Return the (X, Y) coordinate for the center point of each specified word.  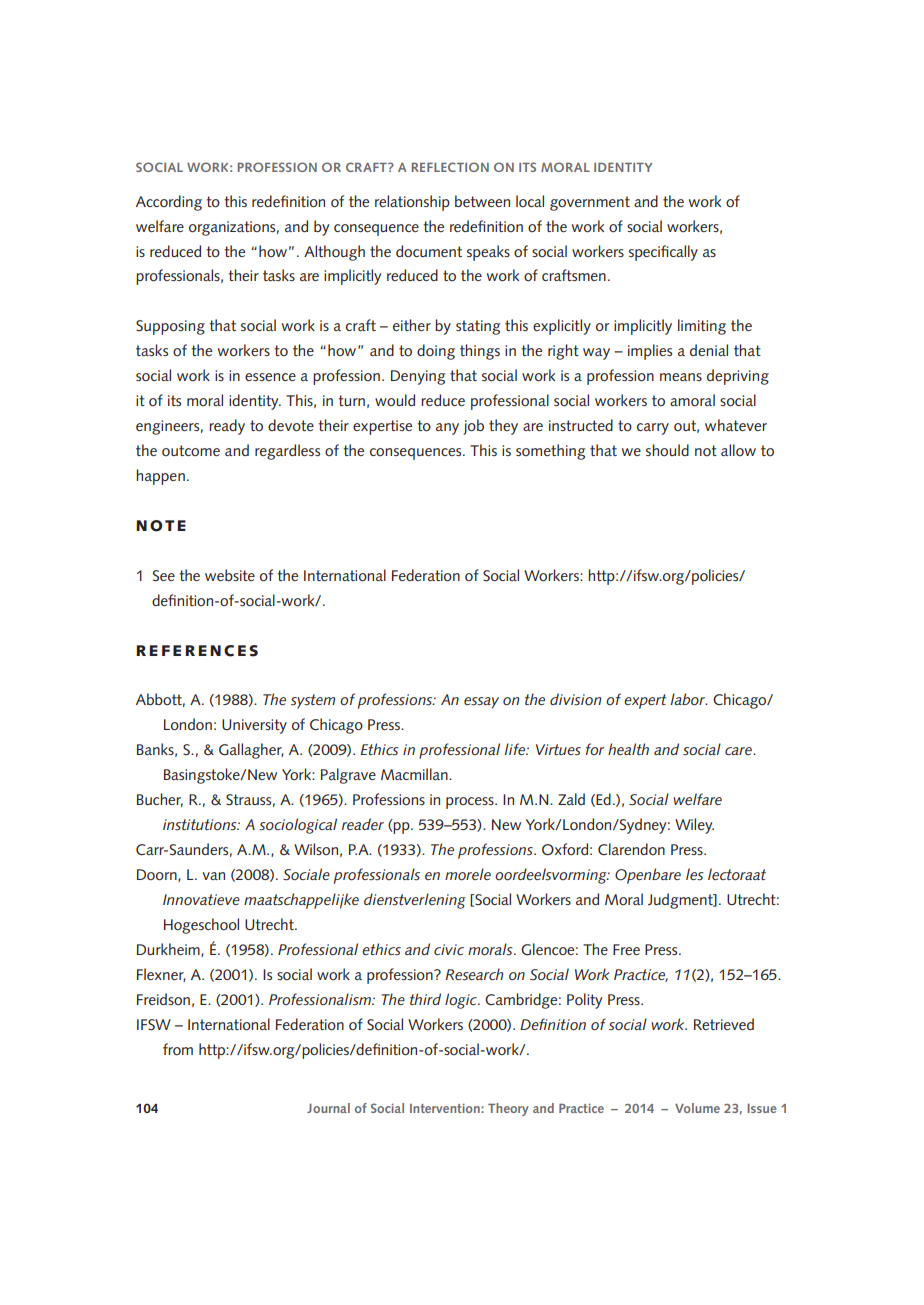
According (169, 203)
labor (689, 699)
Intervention (446, 1108)
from (178, 1049)
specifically (663, 253)
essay (481, 703)
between (482, 201)
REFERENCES (197, 651)
